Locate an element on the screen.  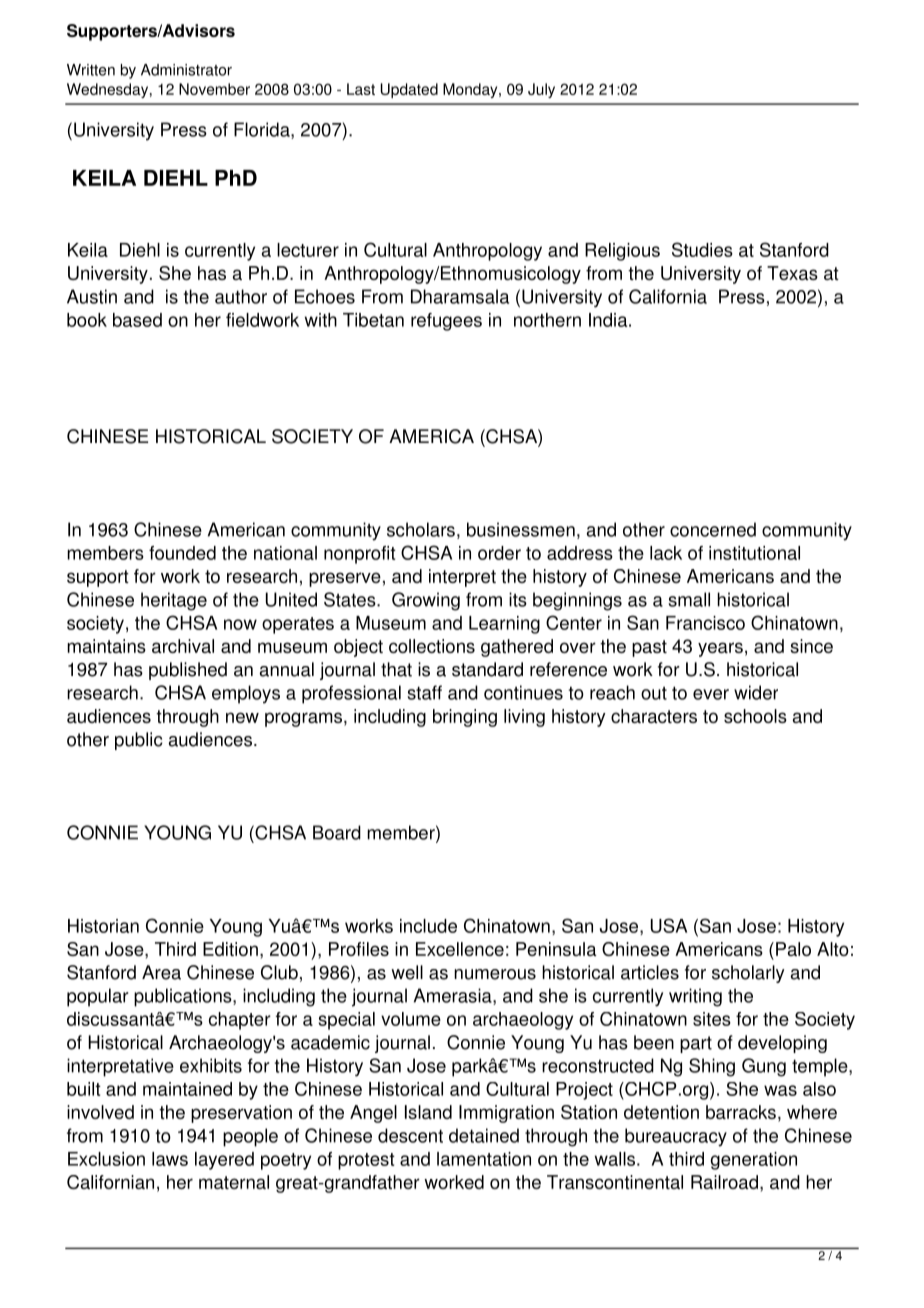
collections is located at coordinates (432, 646).
